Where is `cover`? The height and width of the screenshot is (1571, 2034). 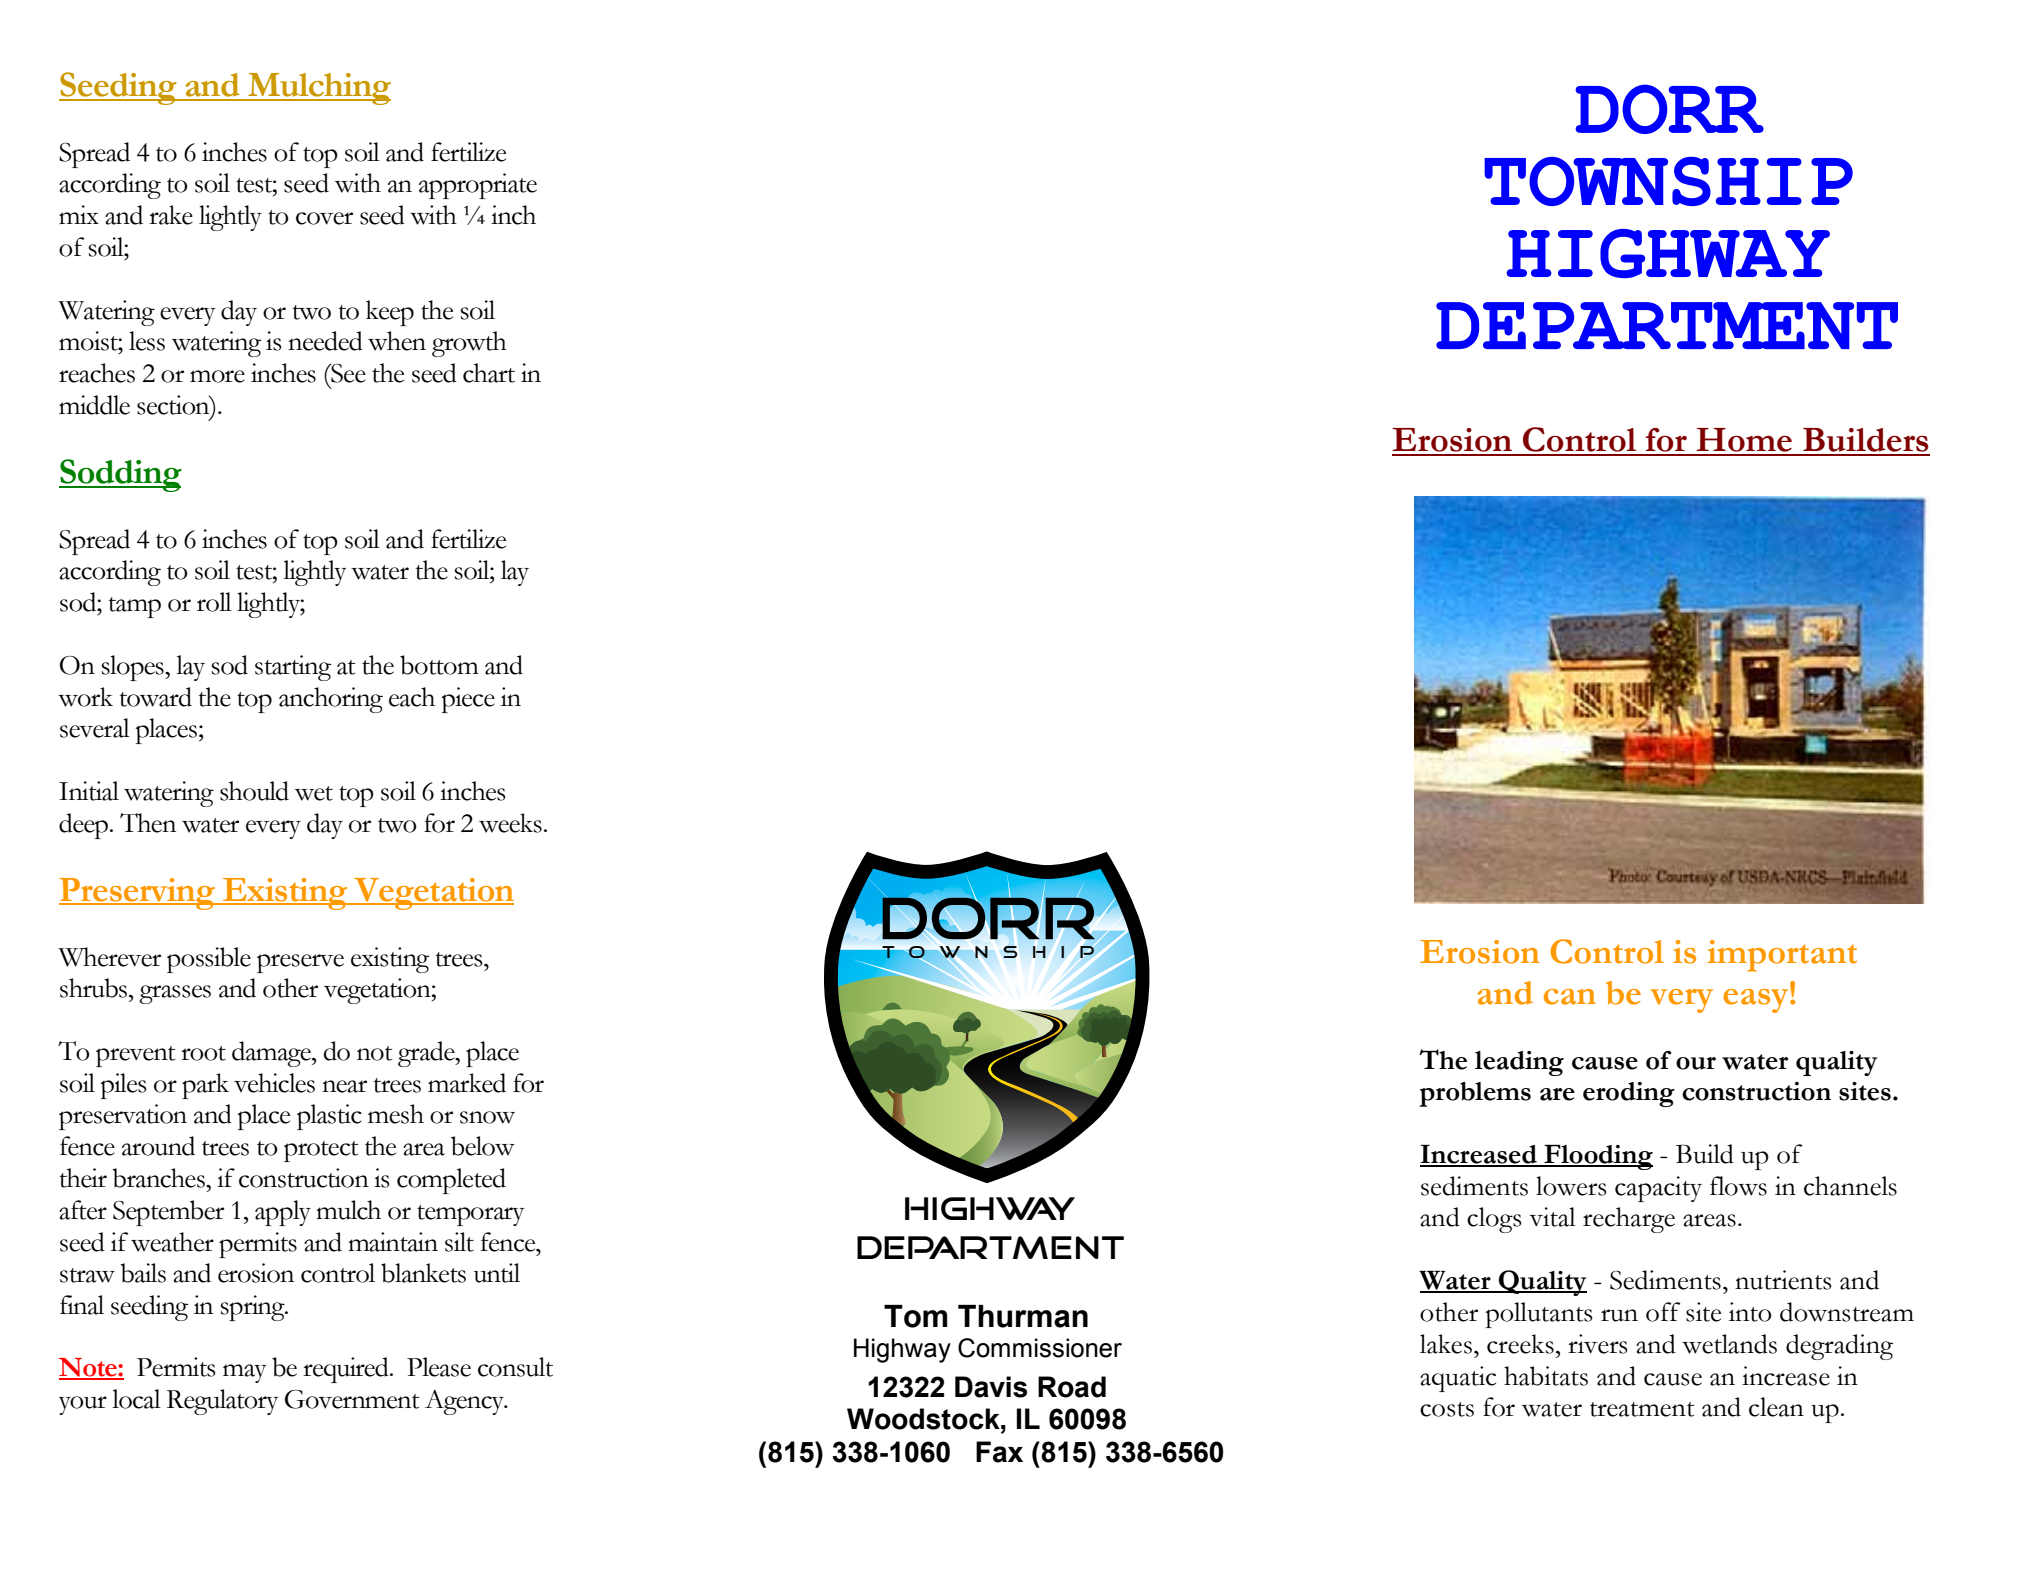
cover is located at coordinates (324, 218).
